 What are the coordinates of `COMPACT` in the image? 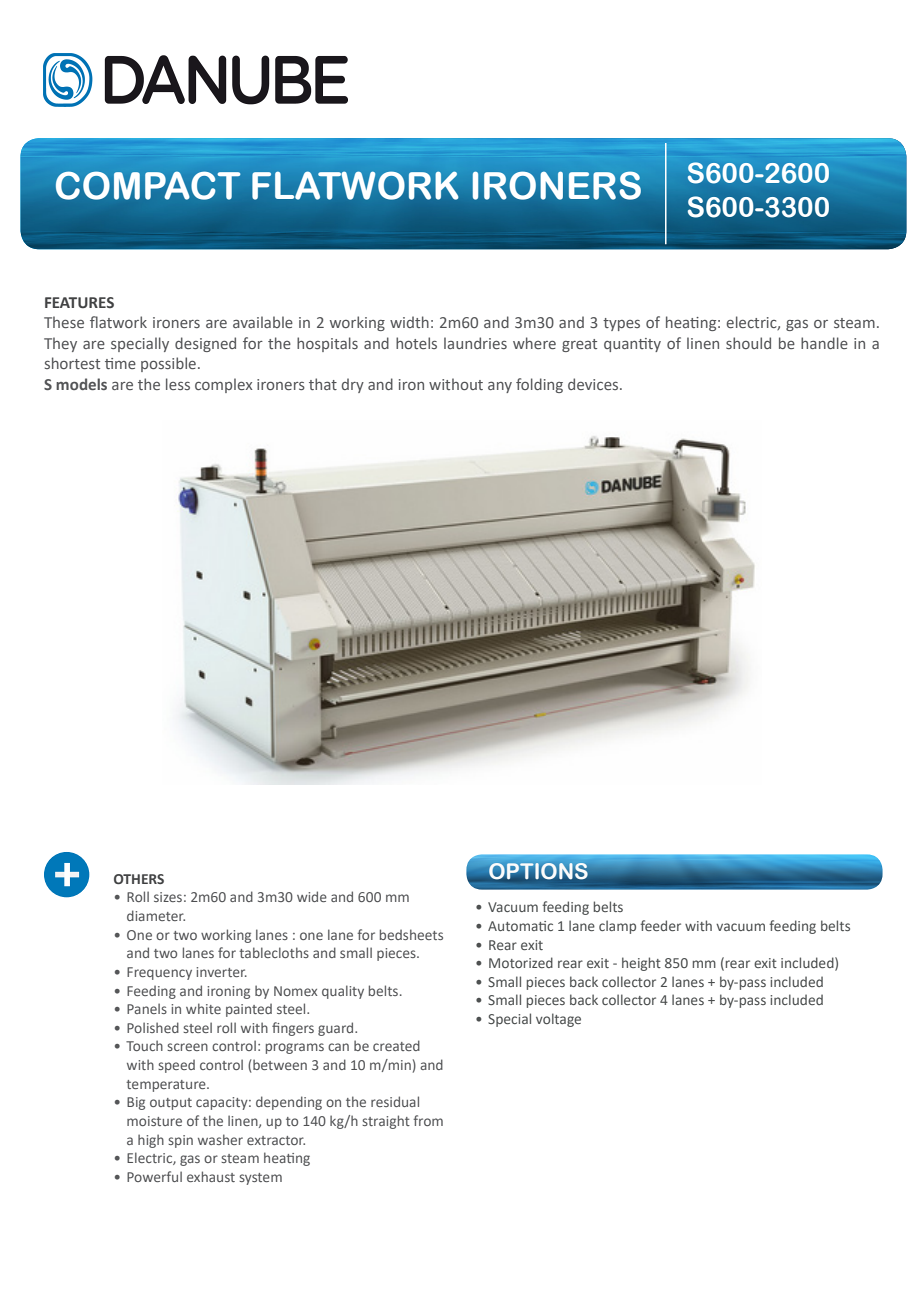 It's located at (148, 185).
